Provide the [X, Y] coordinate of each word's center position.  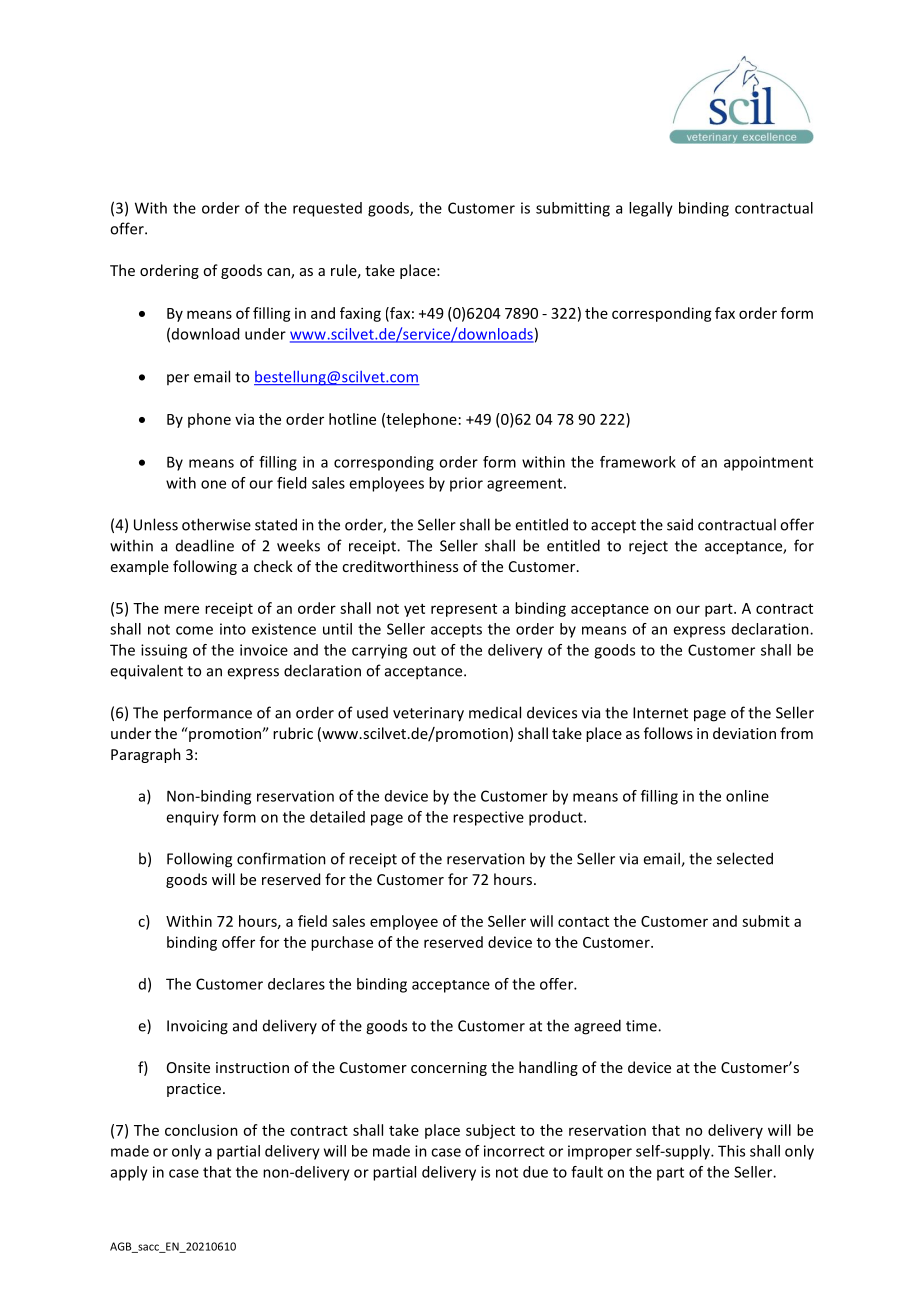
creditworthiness [400, 566]
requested [327, 209]
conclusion [201, 1130]
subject [490, 1131]
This [731, 1151]
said [680, 524]
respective [488, 818]
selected [745, 858]
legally [651, 209]
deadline [205, 545]
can [279, 273]
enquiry [192, 818]
